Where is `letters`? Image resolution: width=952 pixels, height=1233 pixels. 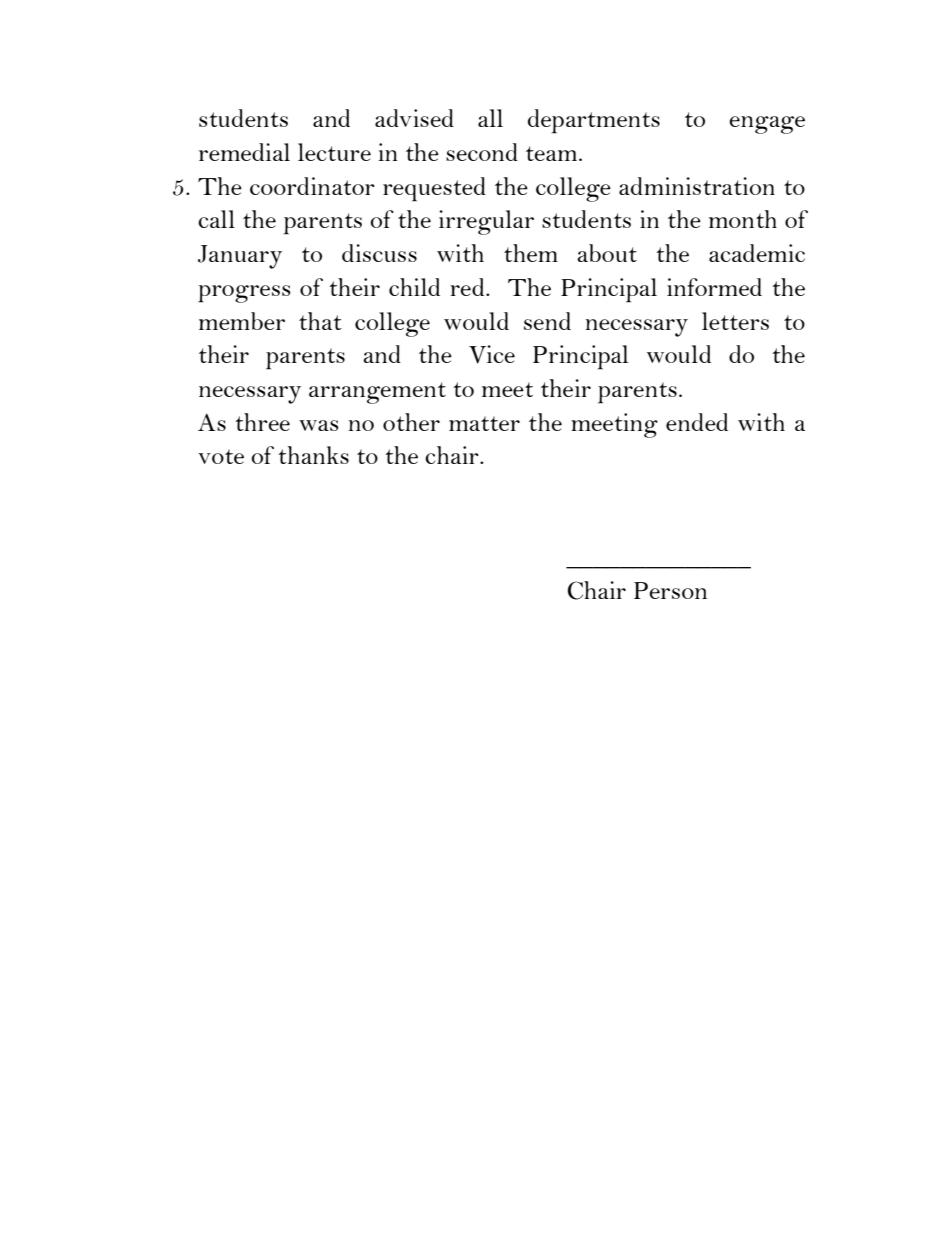 letters is located at coordinates (735, 321).
